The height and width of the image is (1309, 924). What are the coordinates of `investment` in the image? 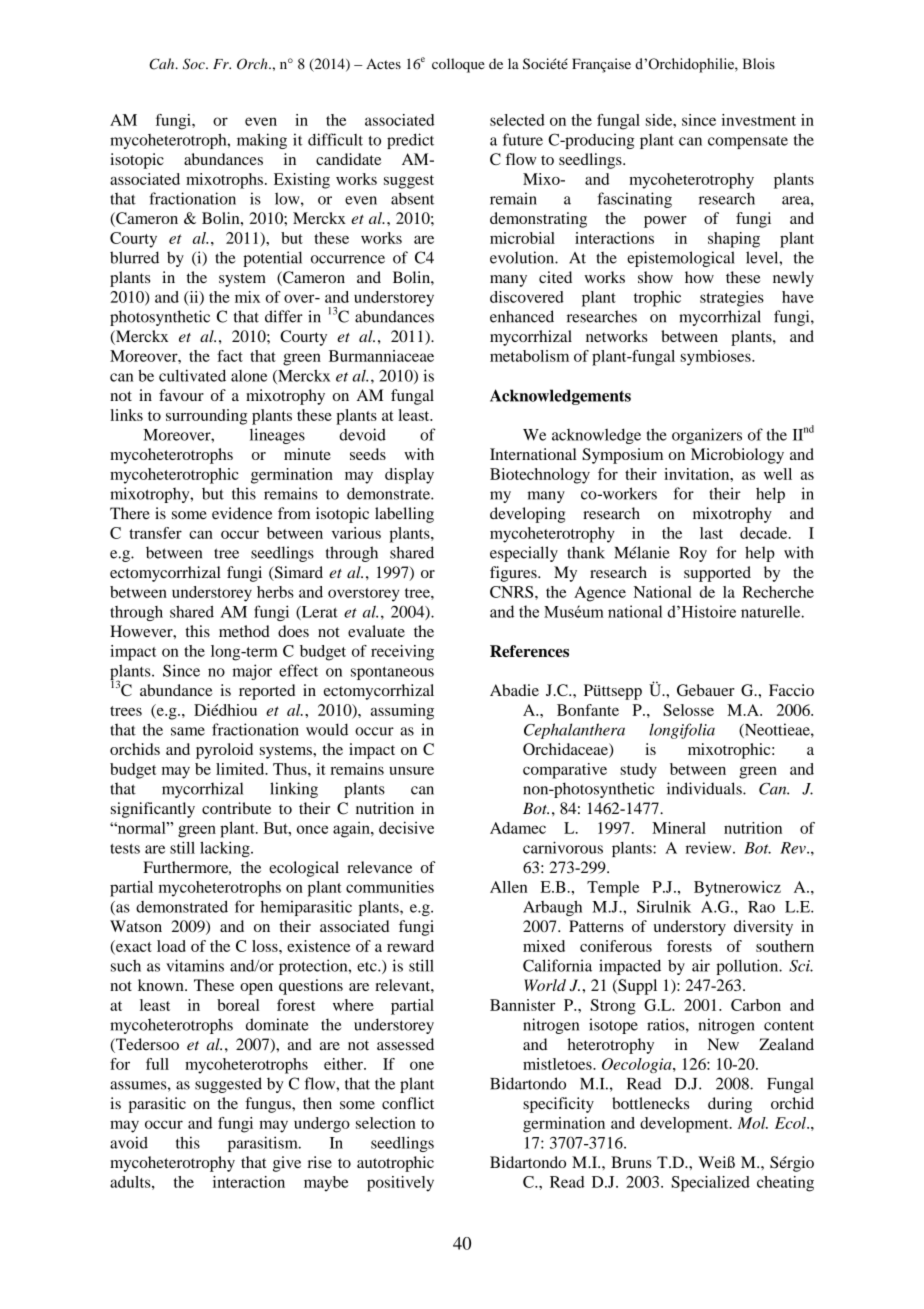 It's located at (759, 120).
